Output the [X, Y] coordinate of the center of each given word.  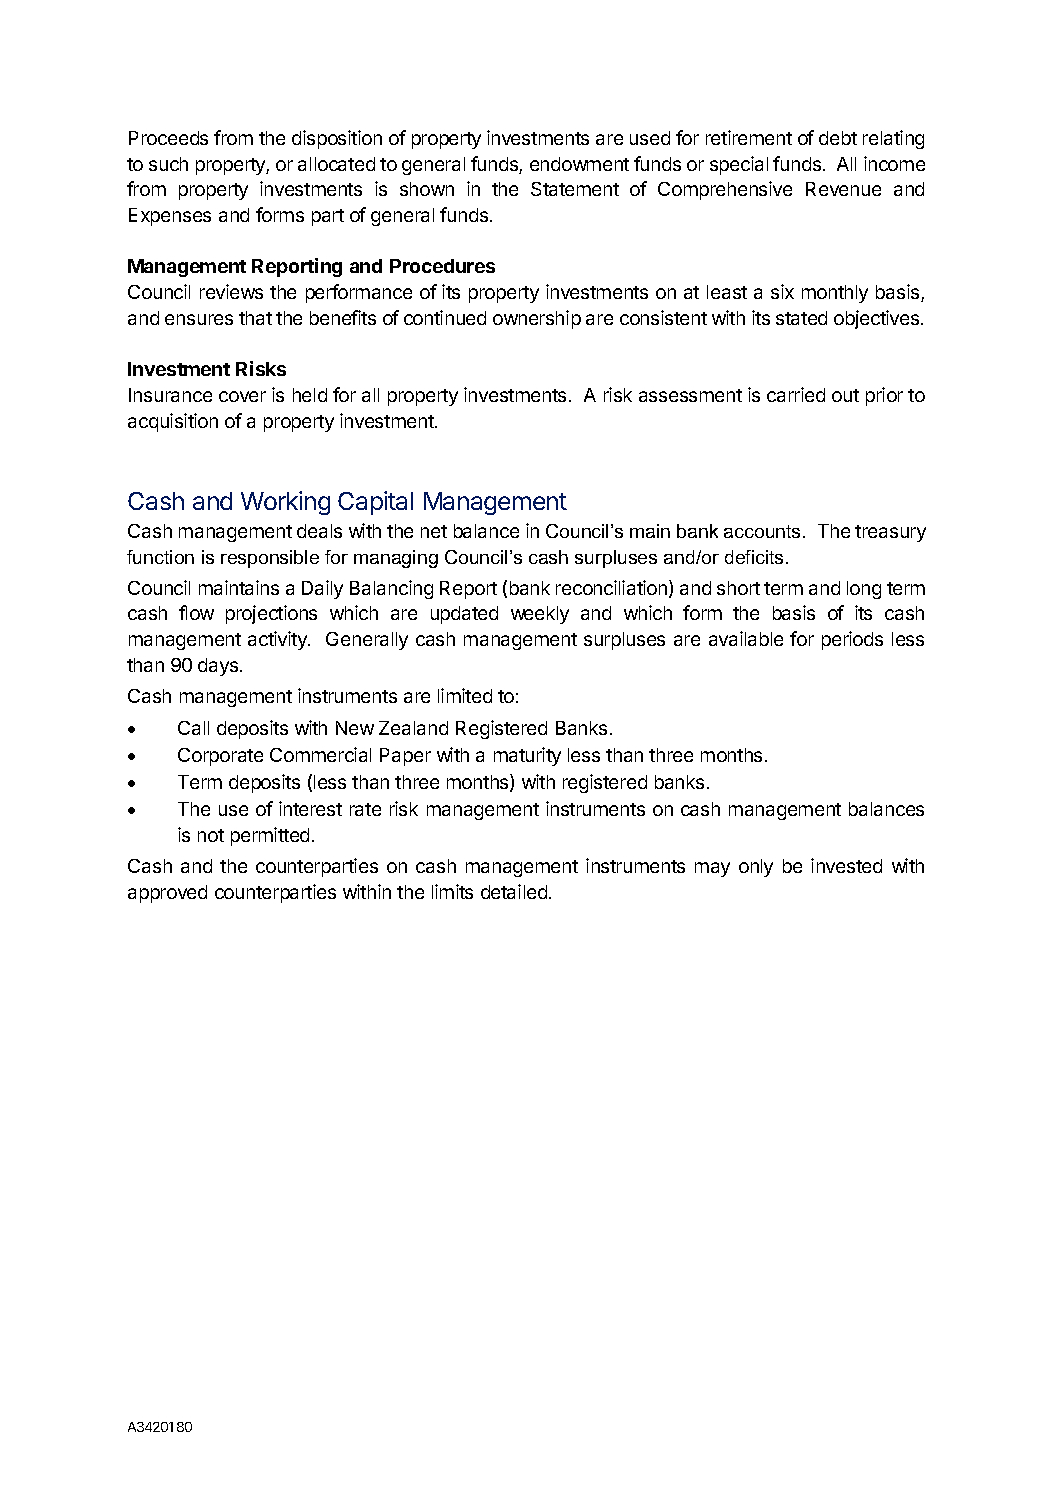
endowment [579, 164]
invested [846, 865]
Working [285, 503]
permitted [270, 836]
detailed [514, 891]
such [168, 164]
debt [838, 138]
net [434, 531]
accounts [762, 531]
